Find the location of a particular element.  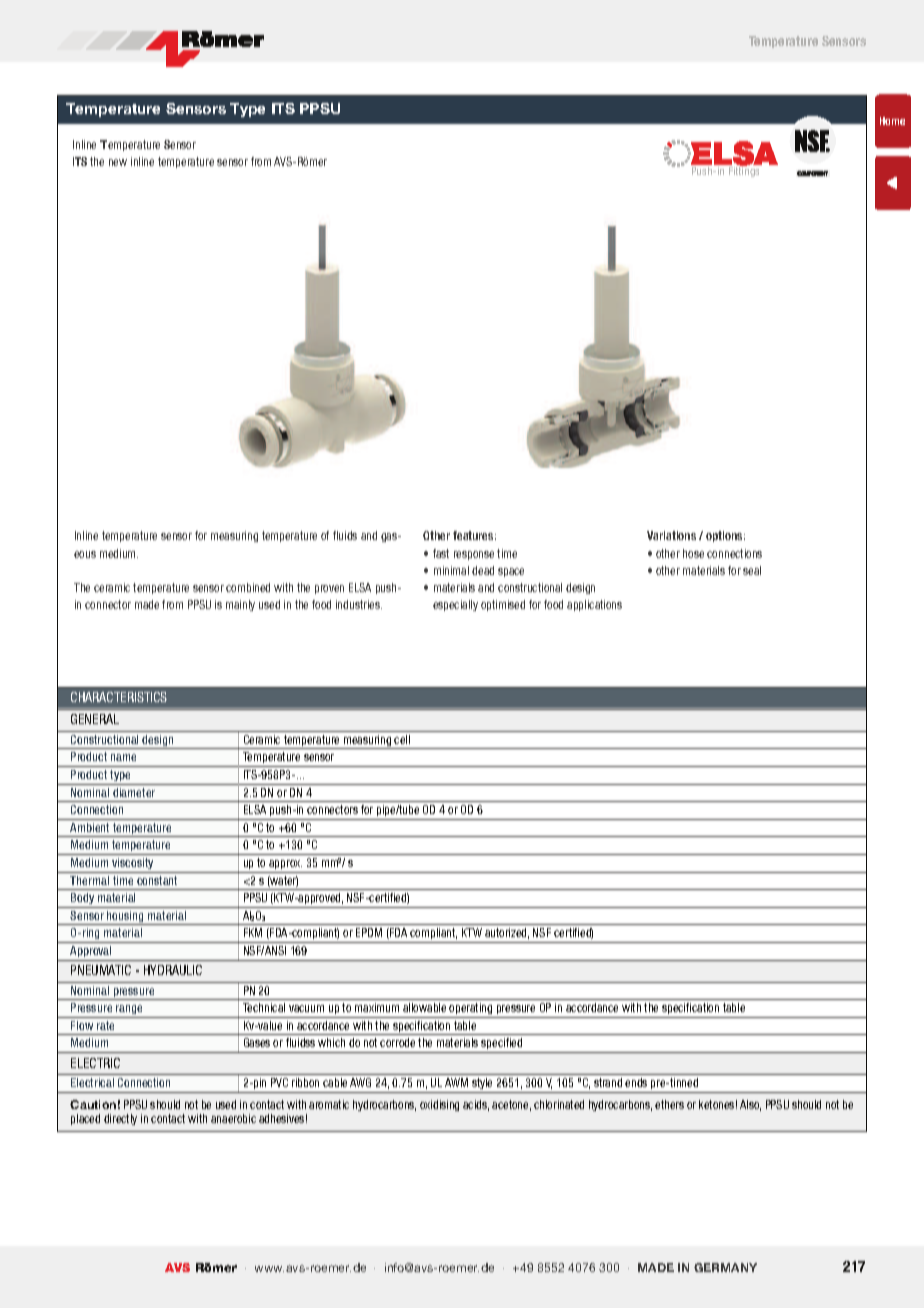

Home is located at coordinates (892, 121).
